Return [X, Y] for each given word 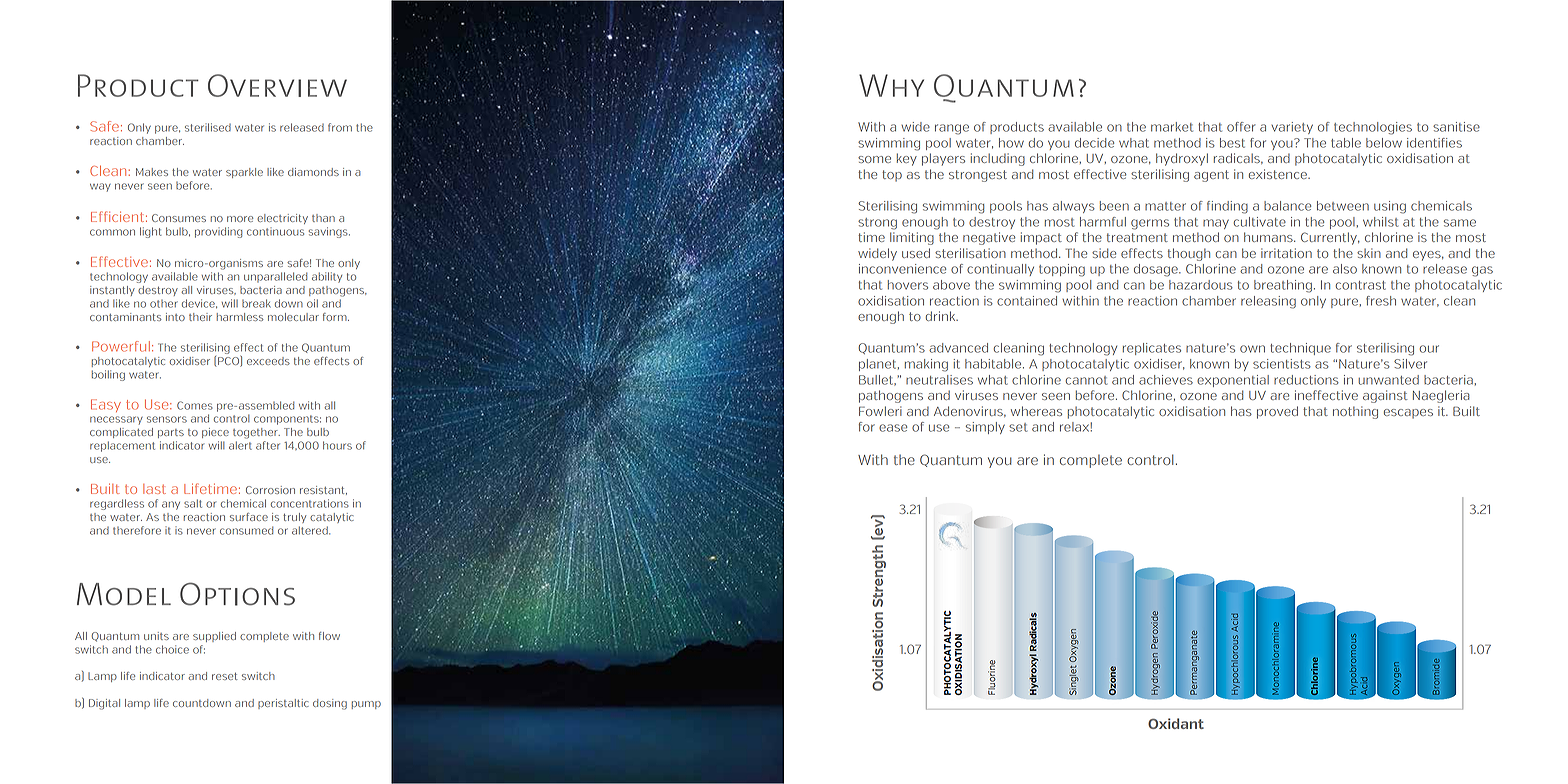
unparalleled [275, 277]
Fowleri [880, 411]
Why [891, 85]
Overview [277, 85]
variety [1292, 128]
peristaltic [283, 704]
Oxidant [1176, 723]
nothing [1355, 412]
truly [294, 518]
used [916, 253]
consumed [246, 530]
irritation [1286, 253]
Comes [195, 405]
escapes [1408, 414]
